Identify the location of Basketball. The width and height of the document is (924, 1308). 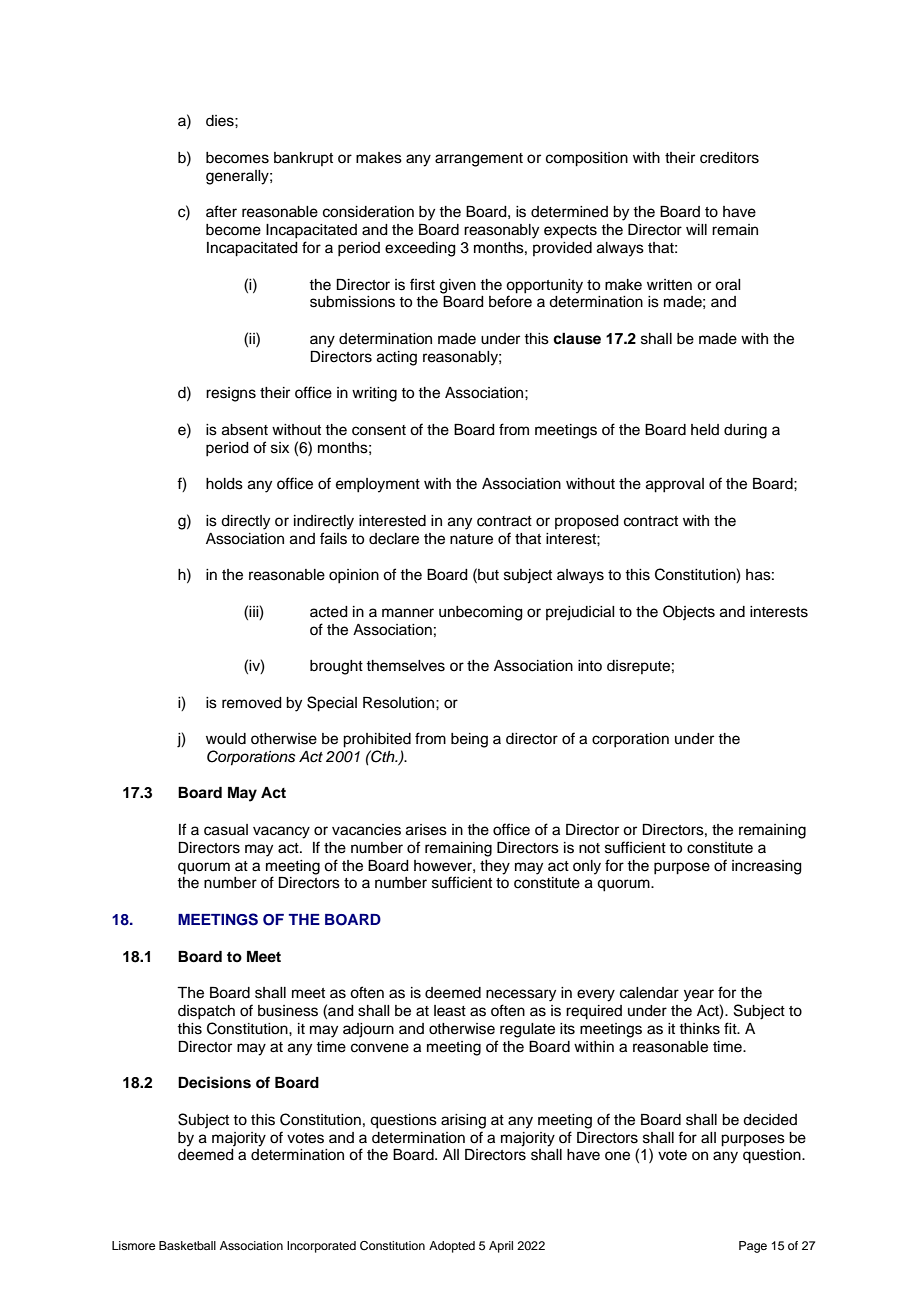
(187, 1245).
